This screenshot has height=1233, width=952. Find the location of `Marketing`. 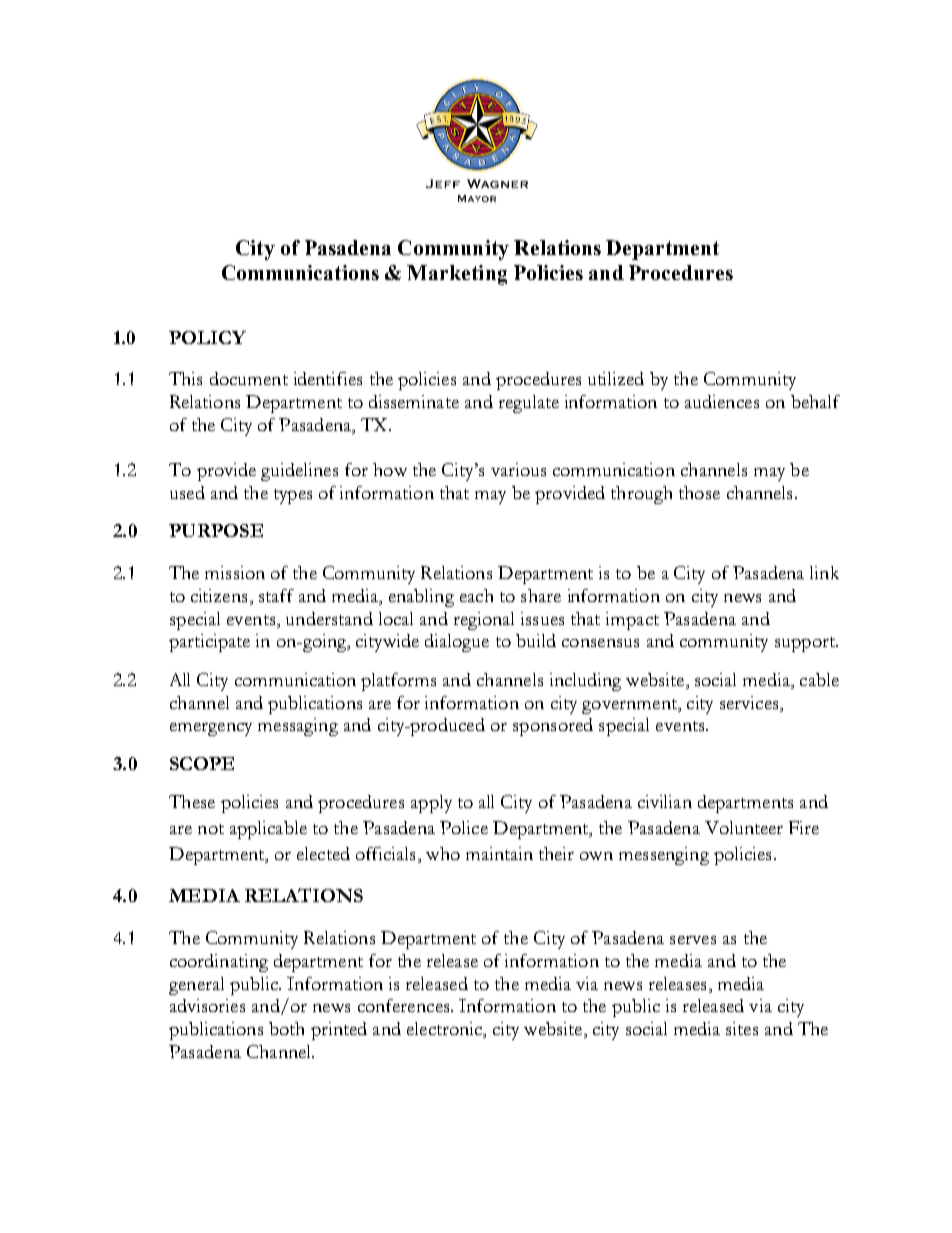

Marketing is located at coordinates (457, 275).
